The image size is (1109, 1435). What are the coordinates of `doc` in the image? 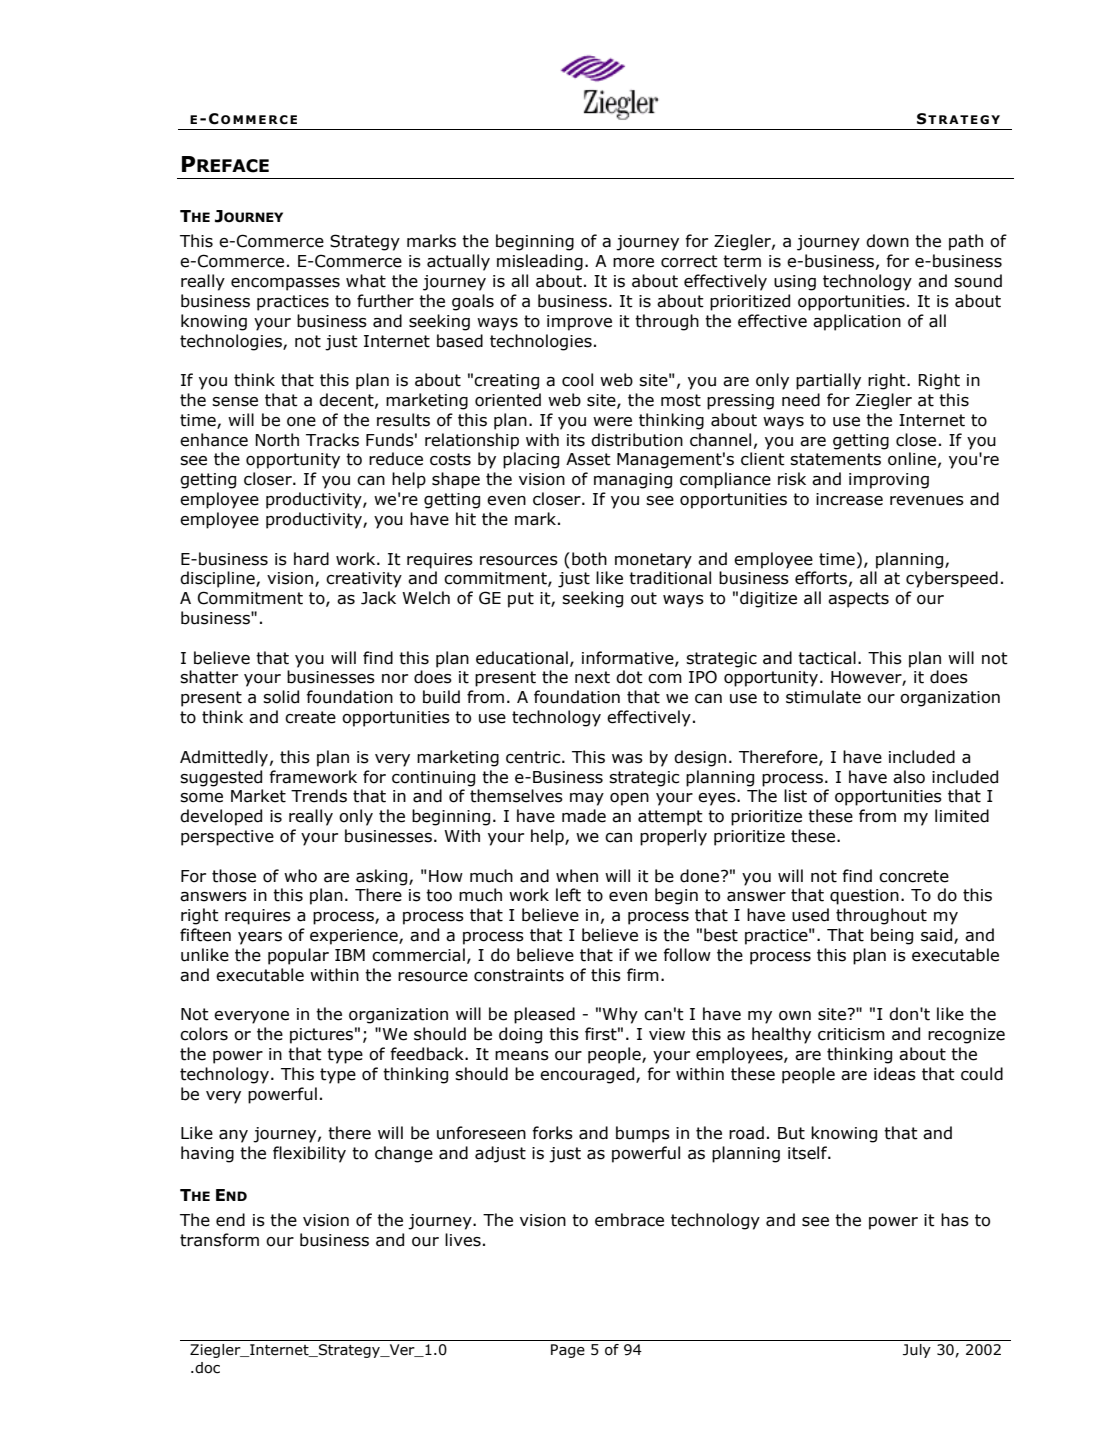 It's located at (206, 1368).
